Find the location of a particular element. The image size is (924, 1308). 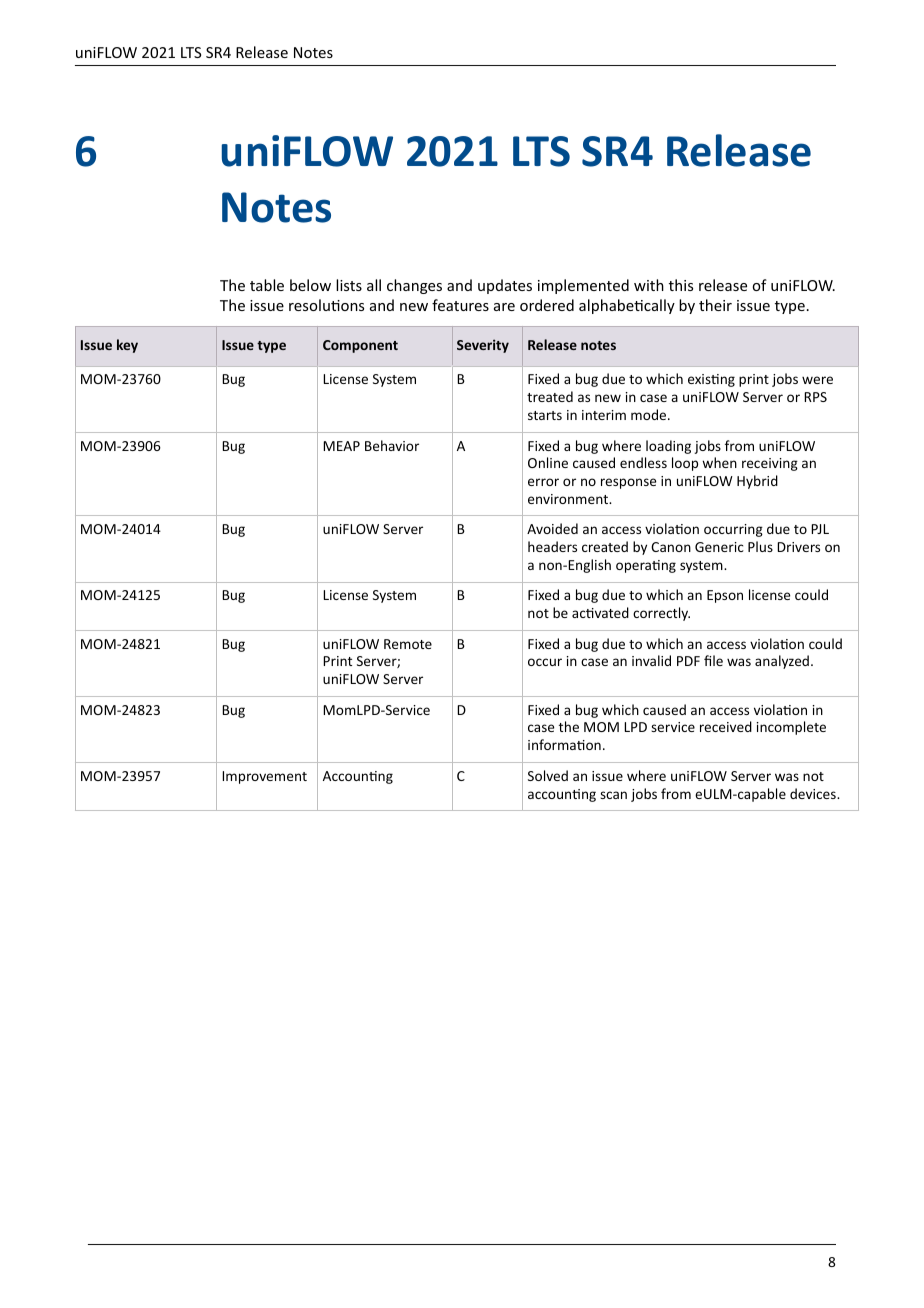

features is located at coordinates (460, 305).
